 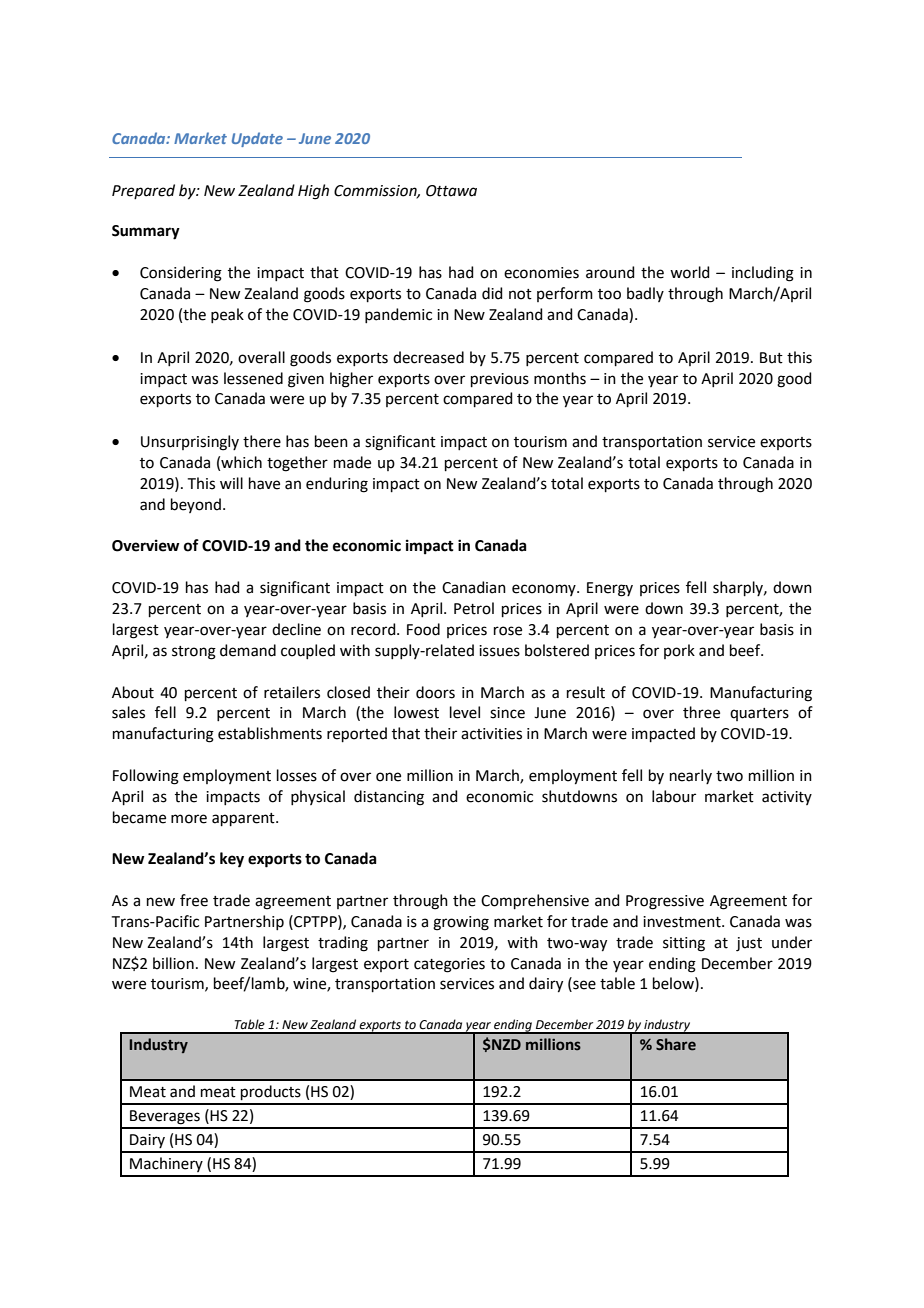 What do you see at coordinates (257, 139) in the screenshot?
I see `Update` at bounding box center [257, 139].
